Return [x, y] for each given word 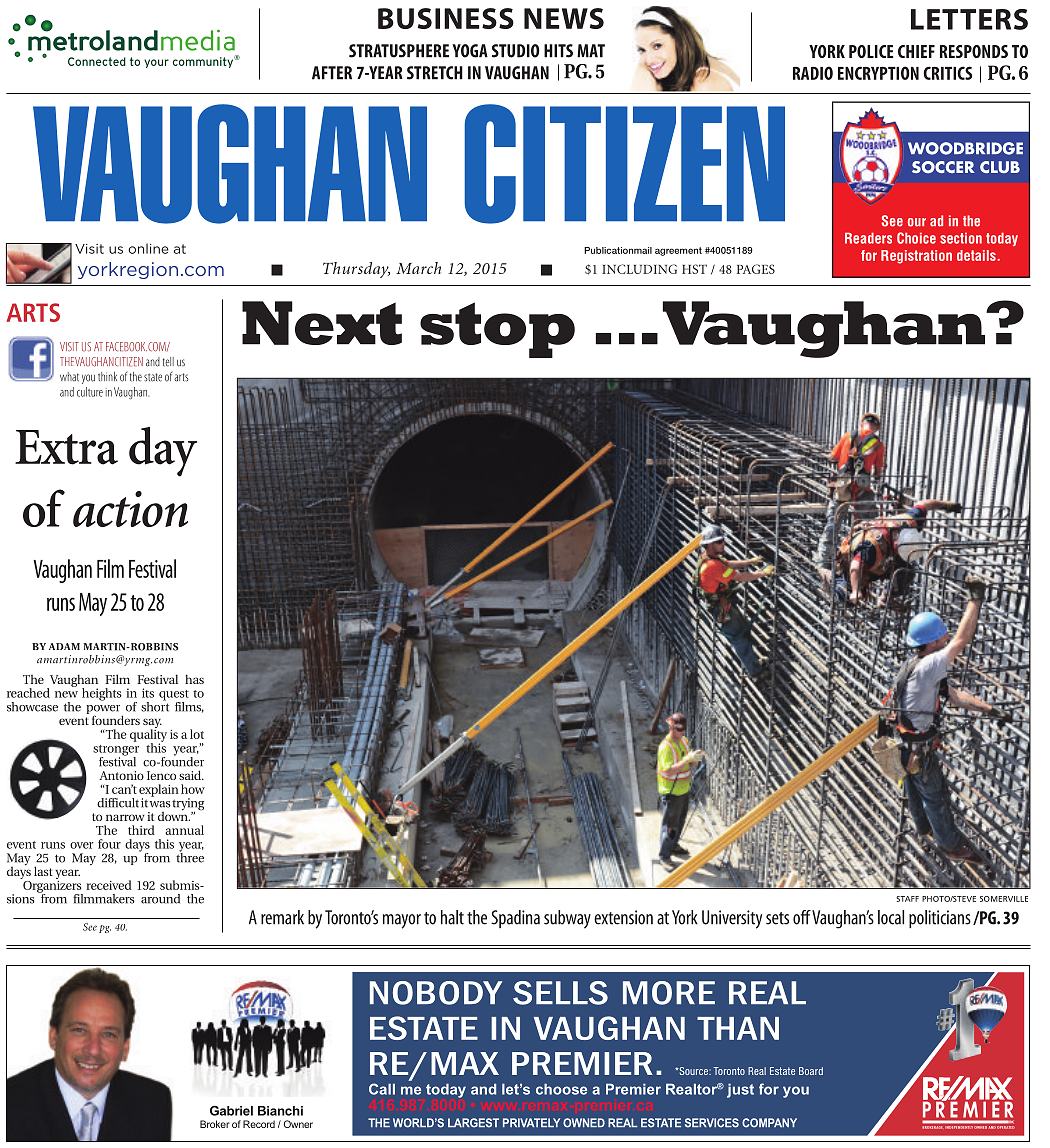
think [107, 376]
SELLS [560, 993]
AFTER [332, 73]
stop [497, 330]
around [160, 899]
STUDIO [516, 51]
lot [197, 734]
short [155, 705]
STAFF [907, 899]
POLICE [871, 51]
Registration [916, 257]
